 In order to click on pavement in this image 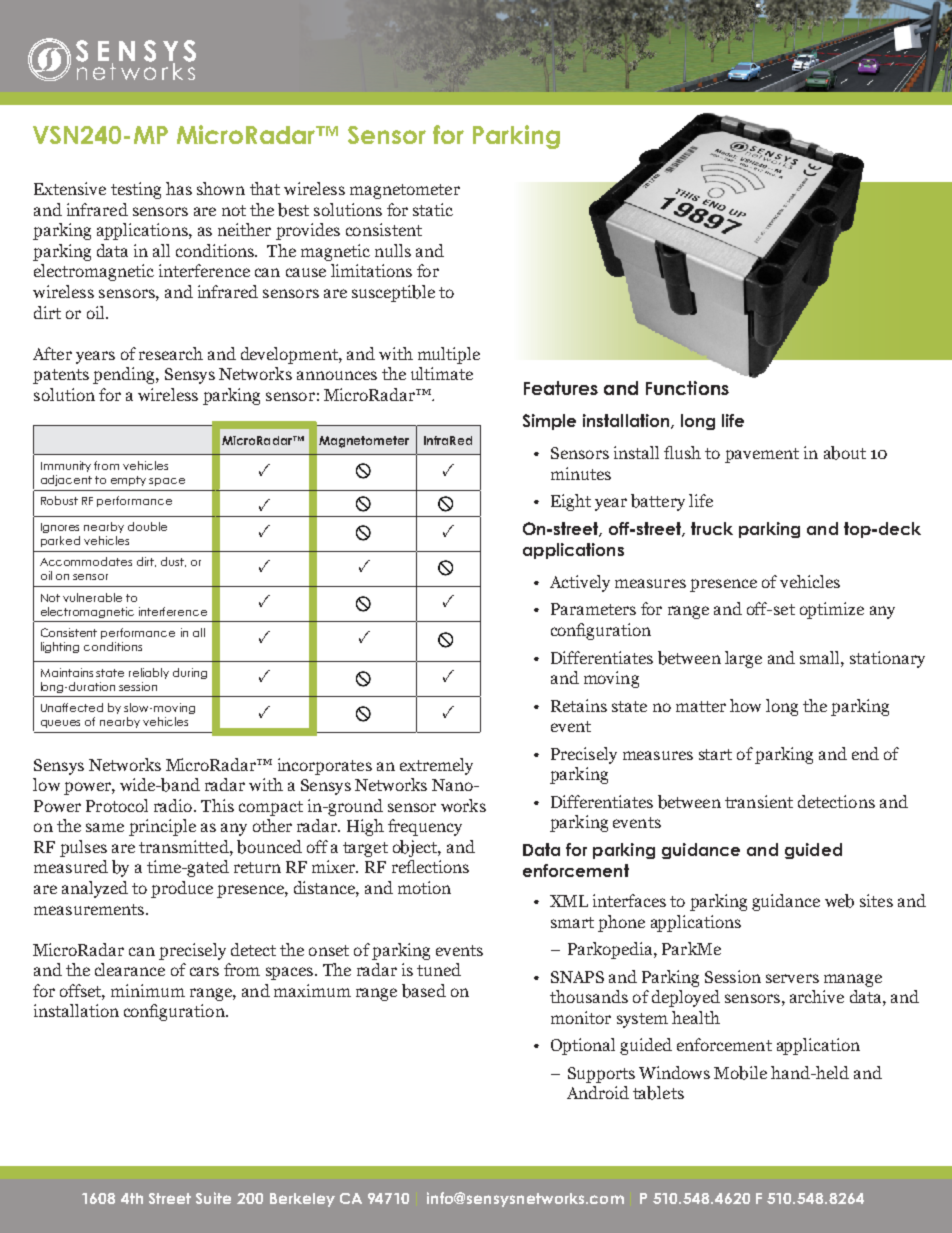, I will do `click(762, 455)`.
